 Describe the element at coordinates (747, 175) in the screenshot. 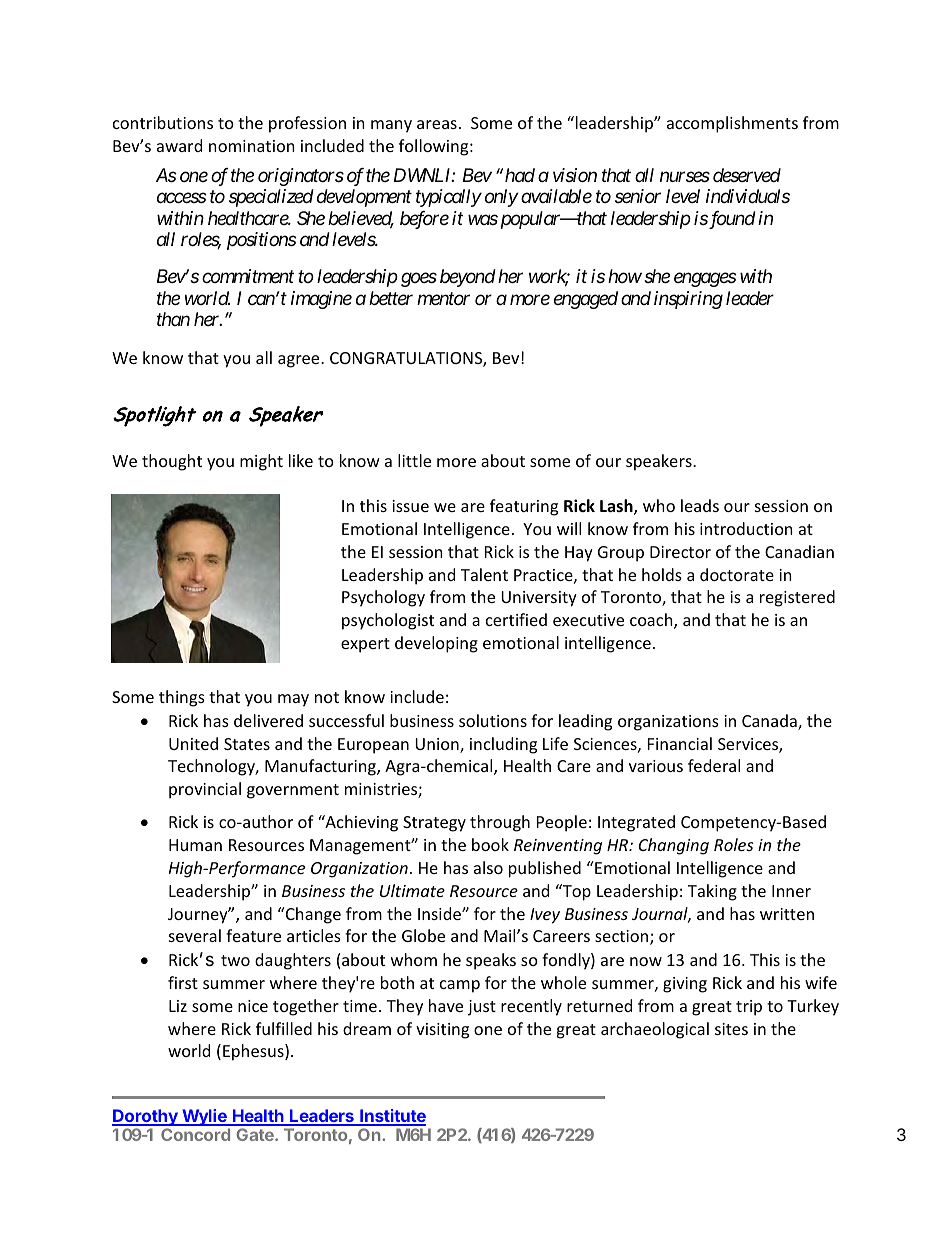

I see `deserved` at that location.
